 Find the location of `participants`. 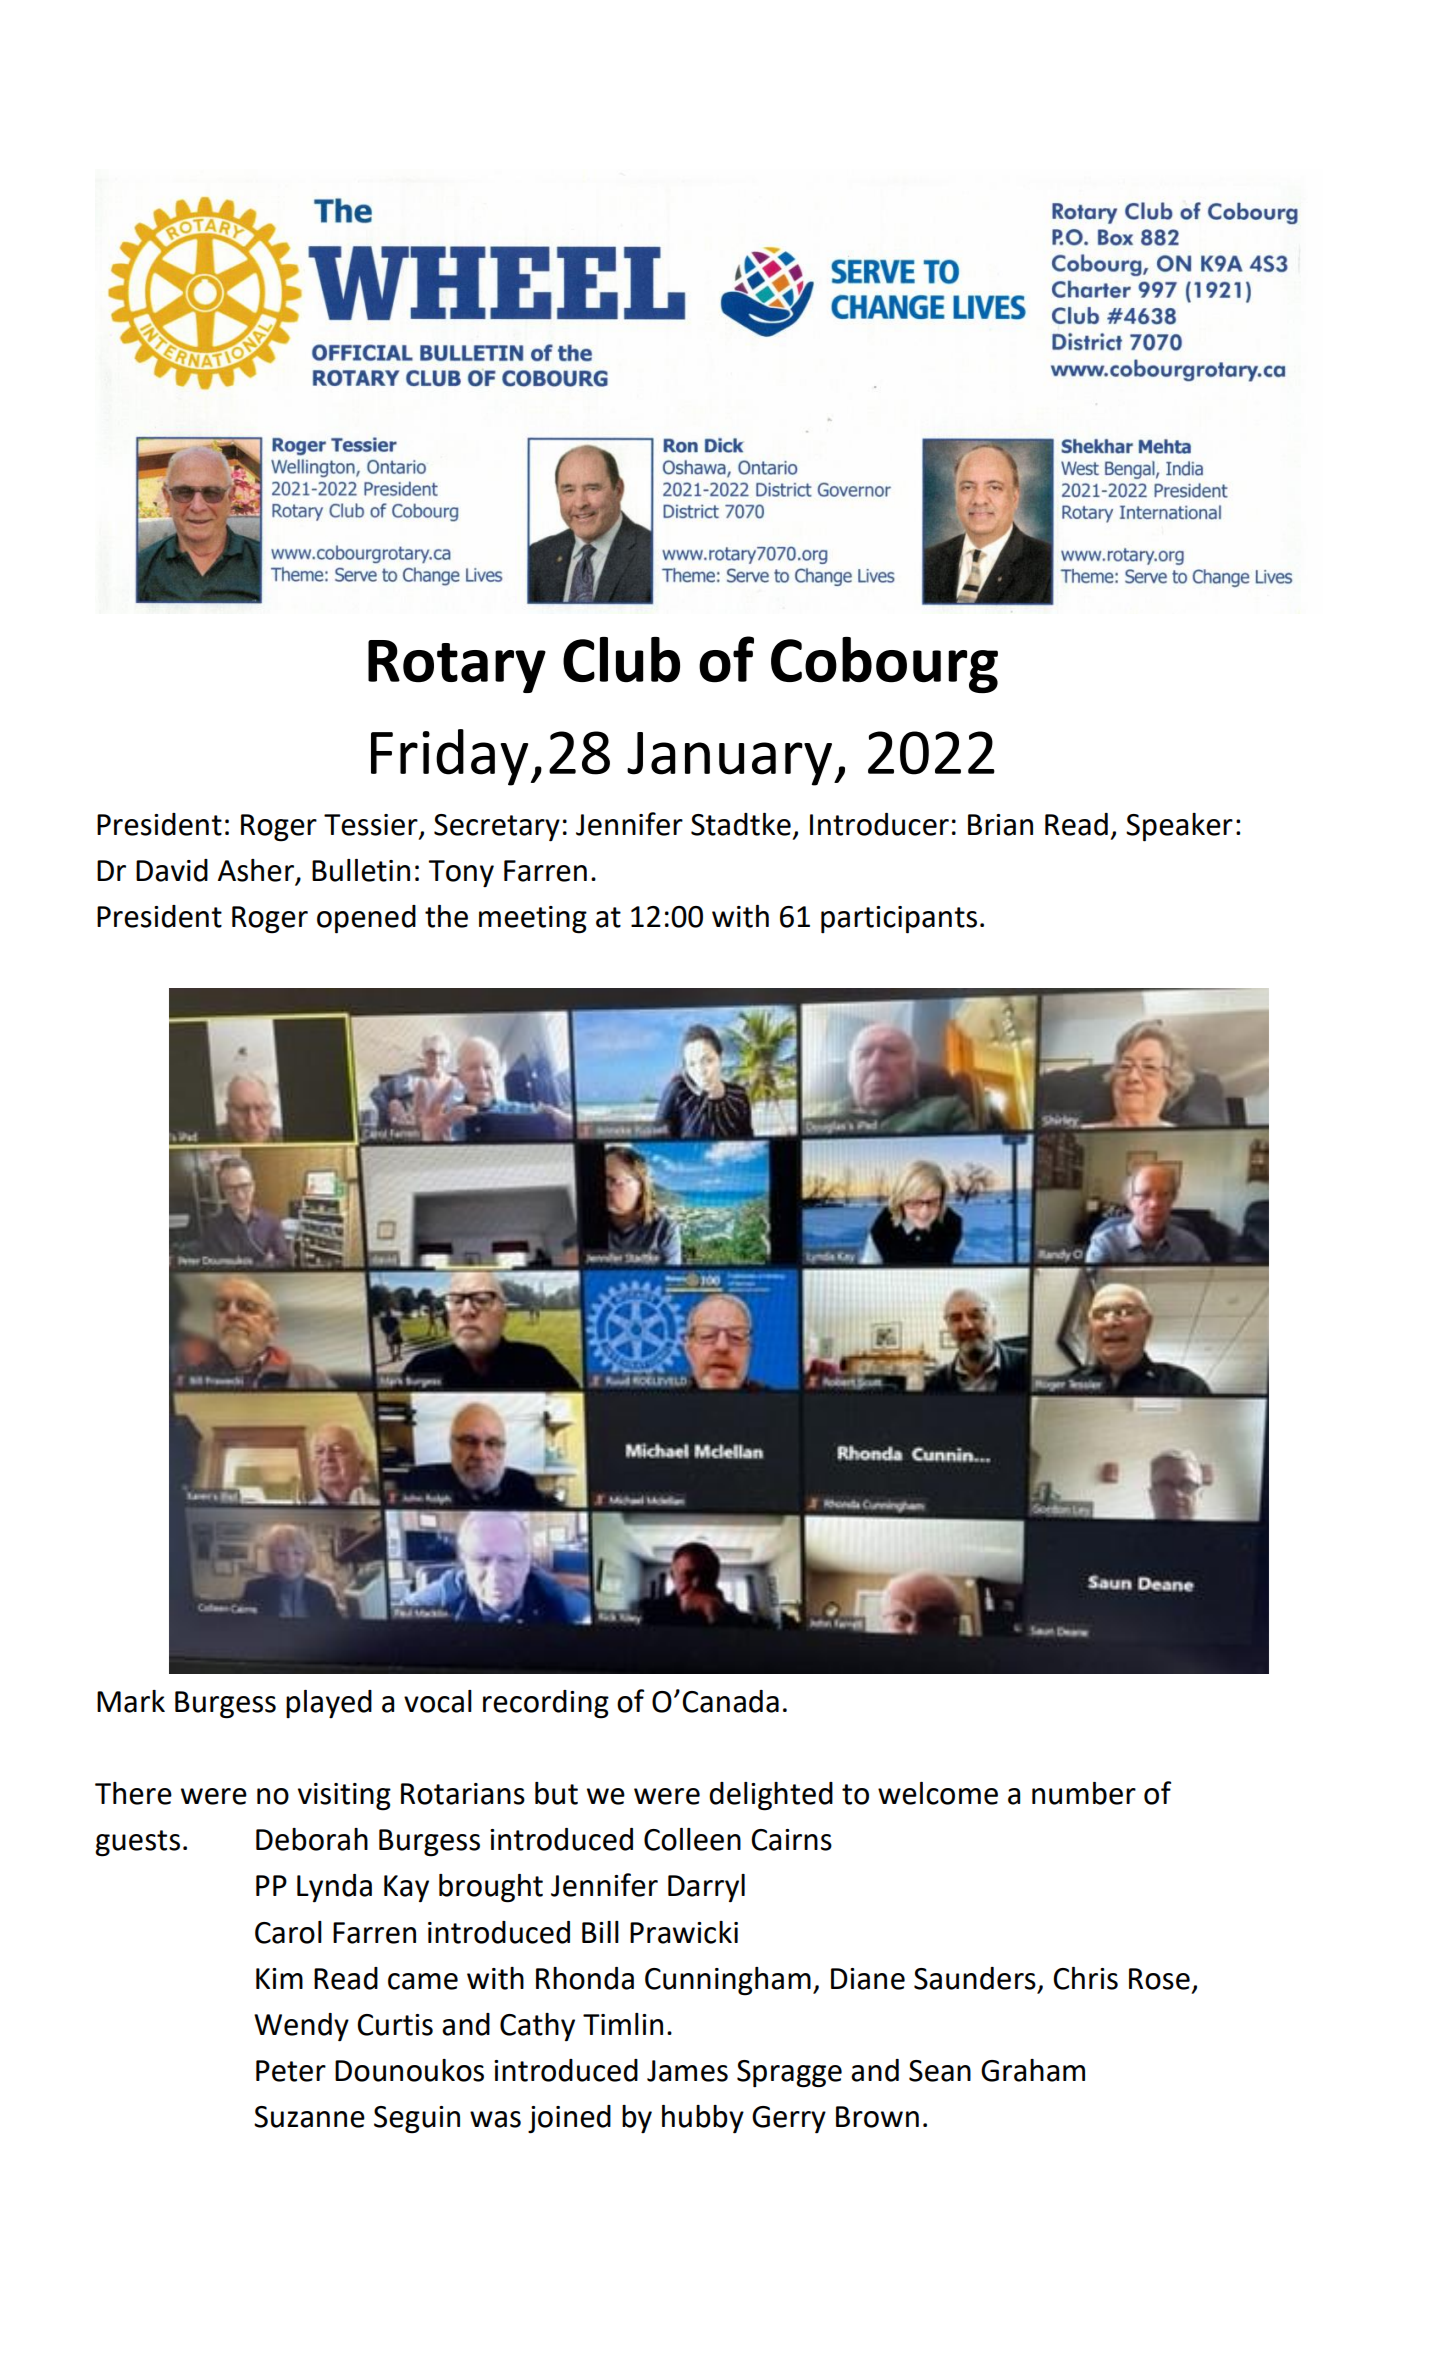

participants is located at coordinates (899, 920).
